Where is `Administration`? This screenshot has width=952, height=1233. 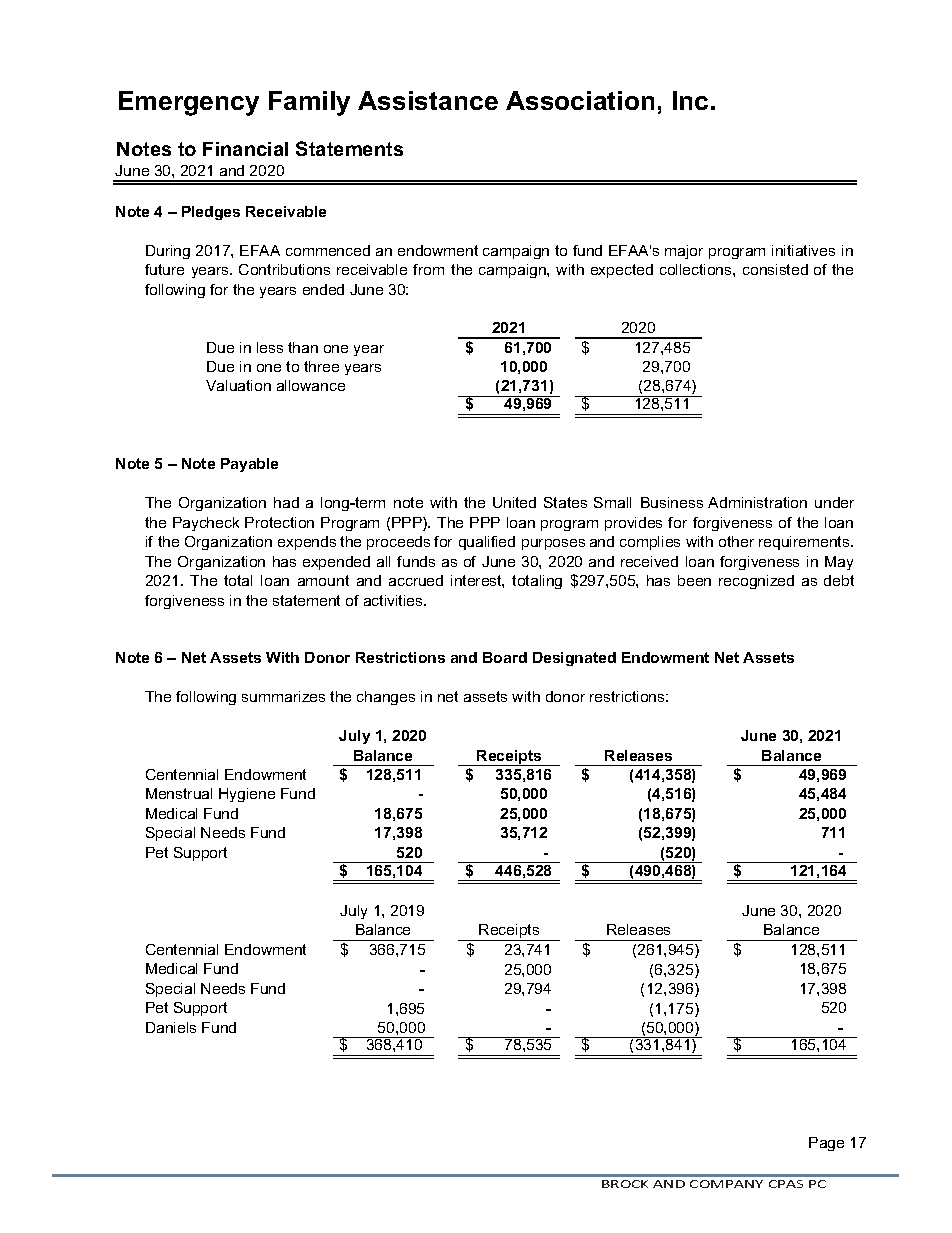 Administration is located at coordinates (757, 502).
